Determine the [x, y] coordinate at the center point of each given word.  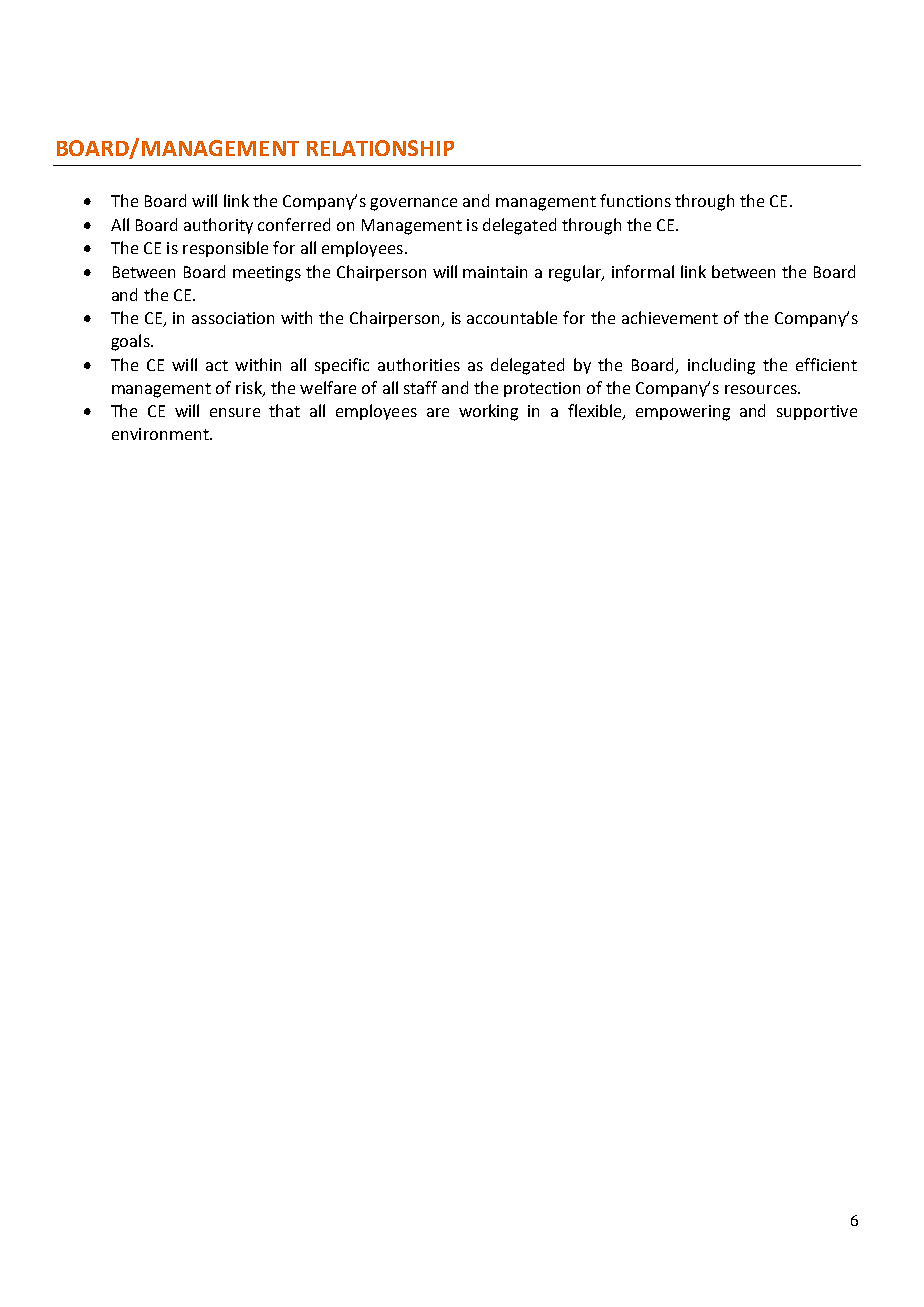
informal [643, 271]
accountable [512, 317]
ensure [235, 412]
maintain [495, 272]
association [233, 318]
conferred [294, 224]
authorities [419, 364]
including [721, 366]
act [217, 365]
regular [576, 273]
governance [413, 204]
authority [218, 226]
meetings [267, 274]
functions [635, 200]
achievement [670, 317]
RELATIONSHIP [380, 148]
